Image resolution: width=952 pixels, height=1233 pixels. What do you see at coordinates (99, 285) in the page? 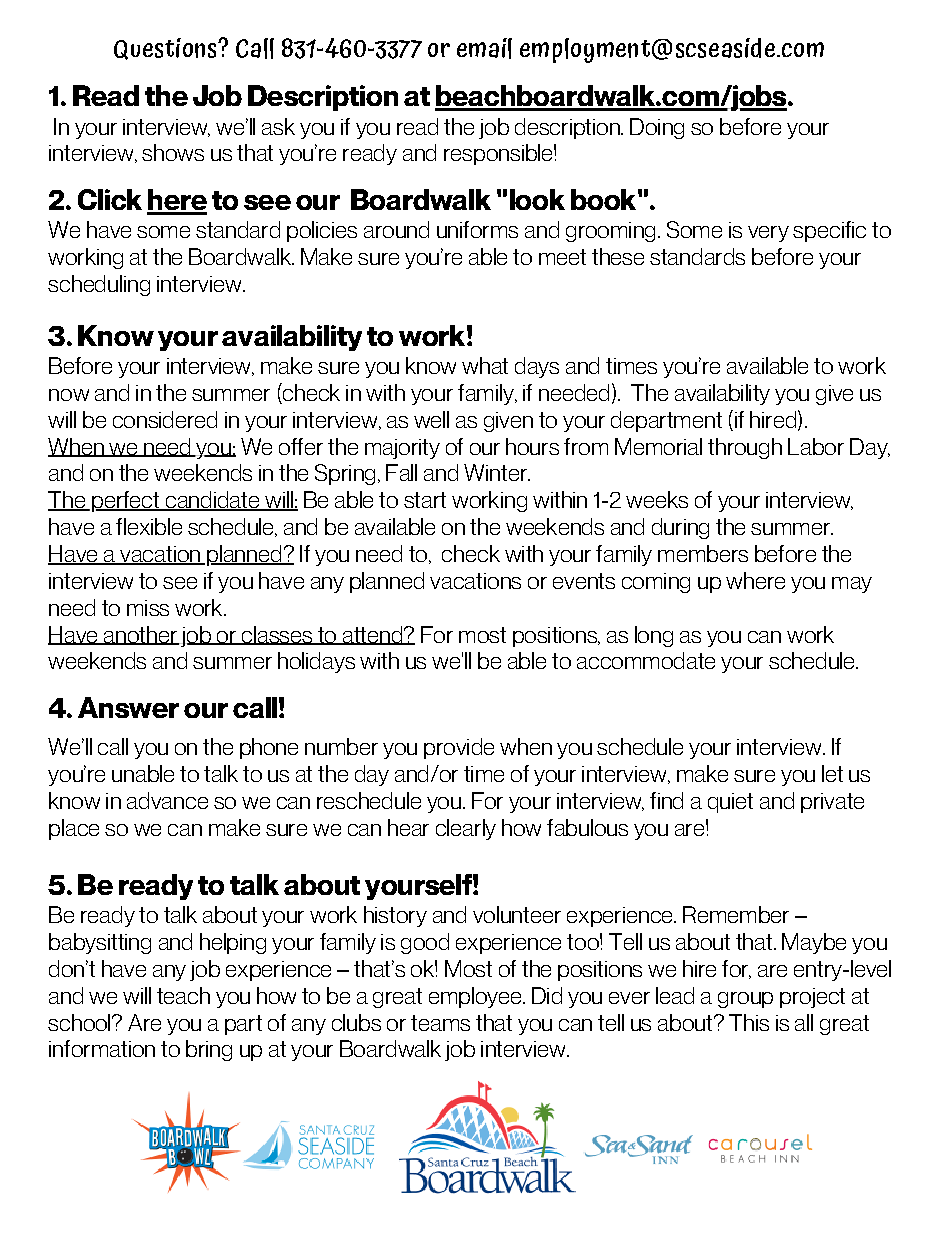
I see `scheduling` at bounding box center [99, 285].
